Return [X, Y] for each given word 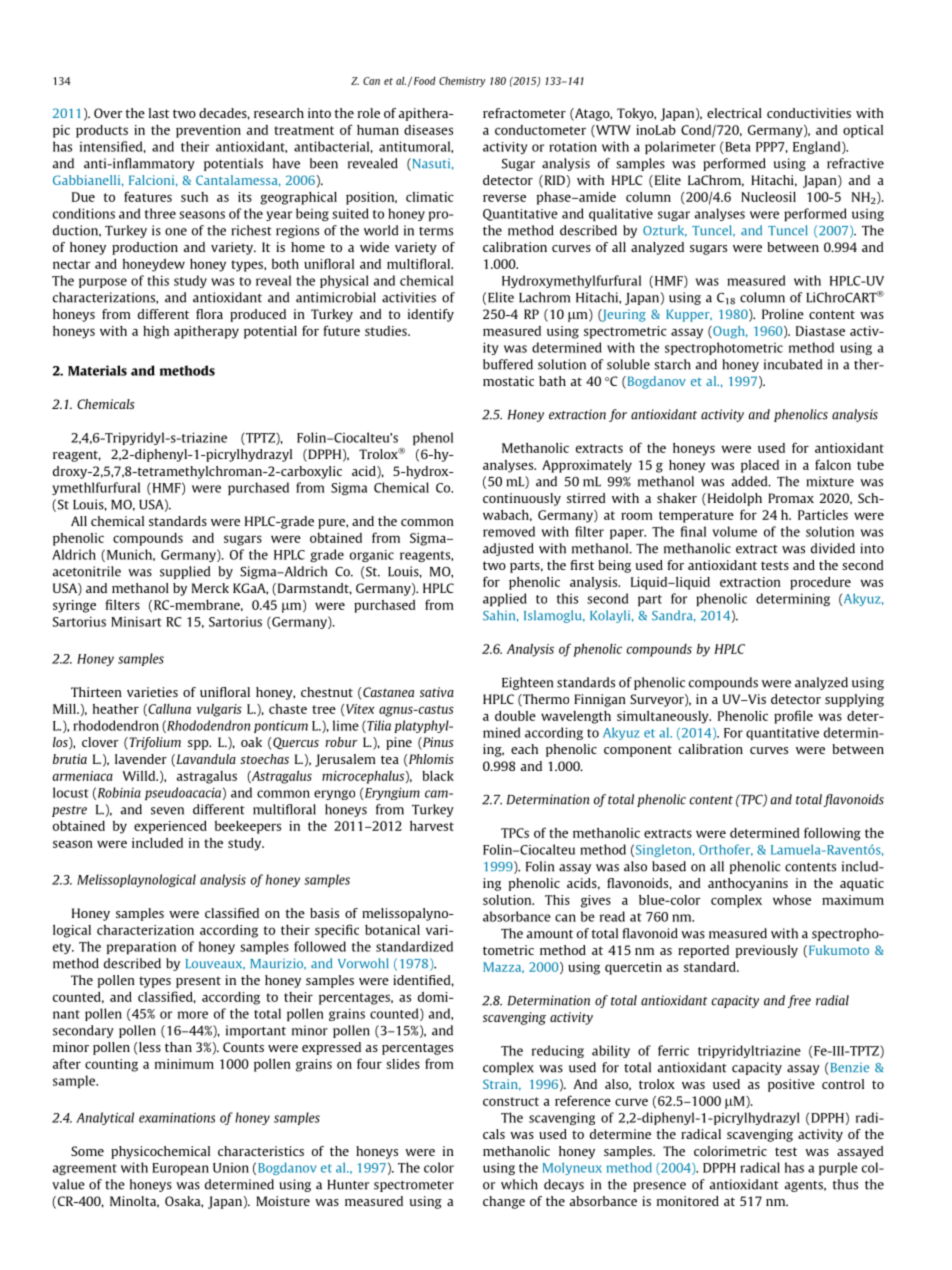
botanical [392, 930]
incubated [793, 364]
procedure [820, 583]
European [180, 1169]
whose [792, 900]
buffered [508, 364]
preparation [141, 948]
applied [505, 599]
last [159, 113]
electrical [734, 113]
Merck [210, 588]
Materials [97, 370]
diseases [428, 130]
